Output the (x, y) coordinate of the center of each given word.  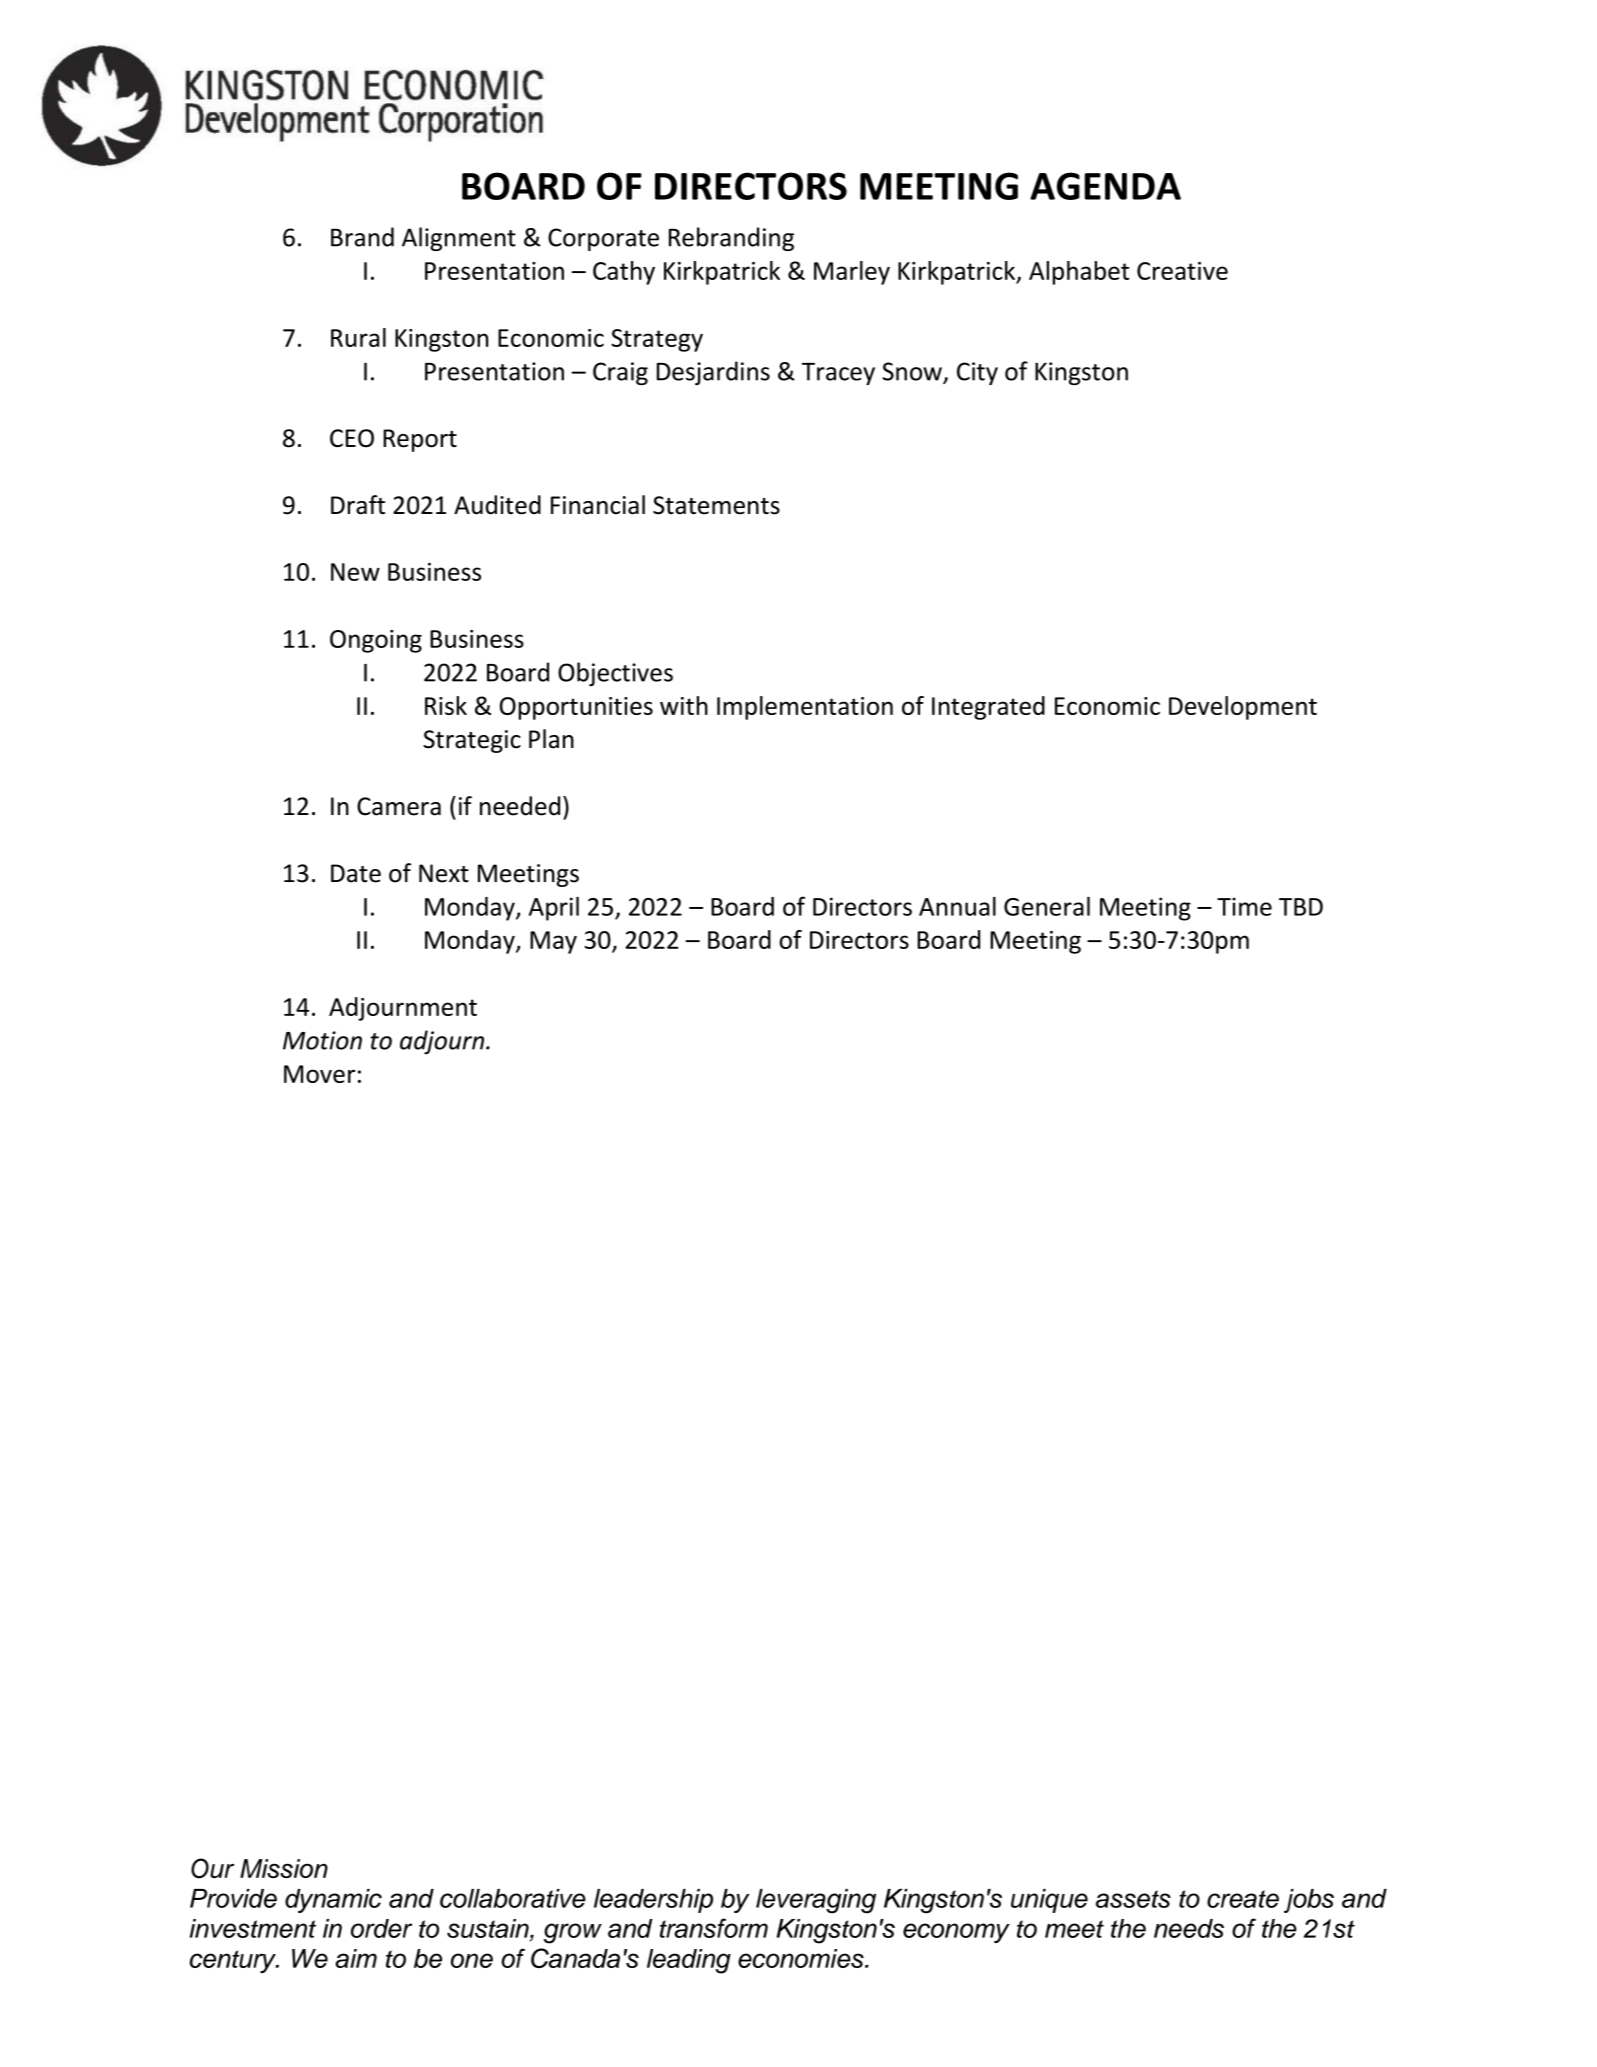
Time (1244, 906)
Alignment (459, 239)
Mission (284, 1868)
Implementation (805, 708)
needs (1189, 1928)
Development (1243, 708)
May (553, 942)
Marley (852, 273)
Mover (319, 1074)
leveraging (816, 1901)
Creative (1182, 271)
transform (714, 1928)
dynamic (333, 1901)
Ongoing (376, 641)
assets (1133, 1899)
